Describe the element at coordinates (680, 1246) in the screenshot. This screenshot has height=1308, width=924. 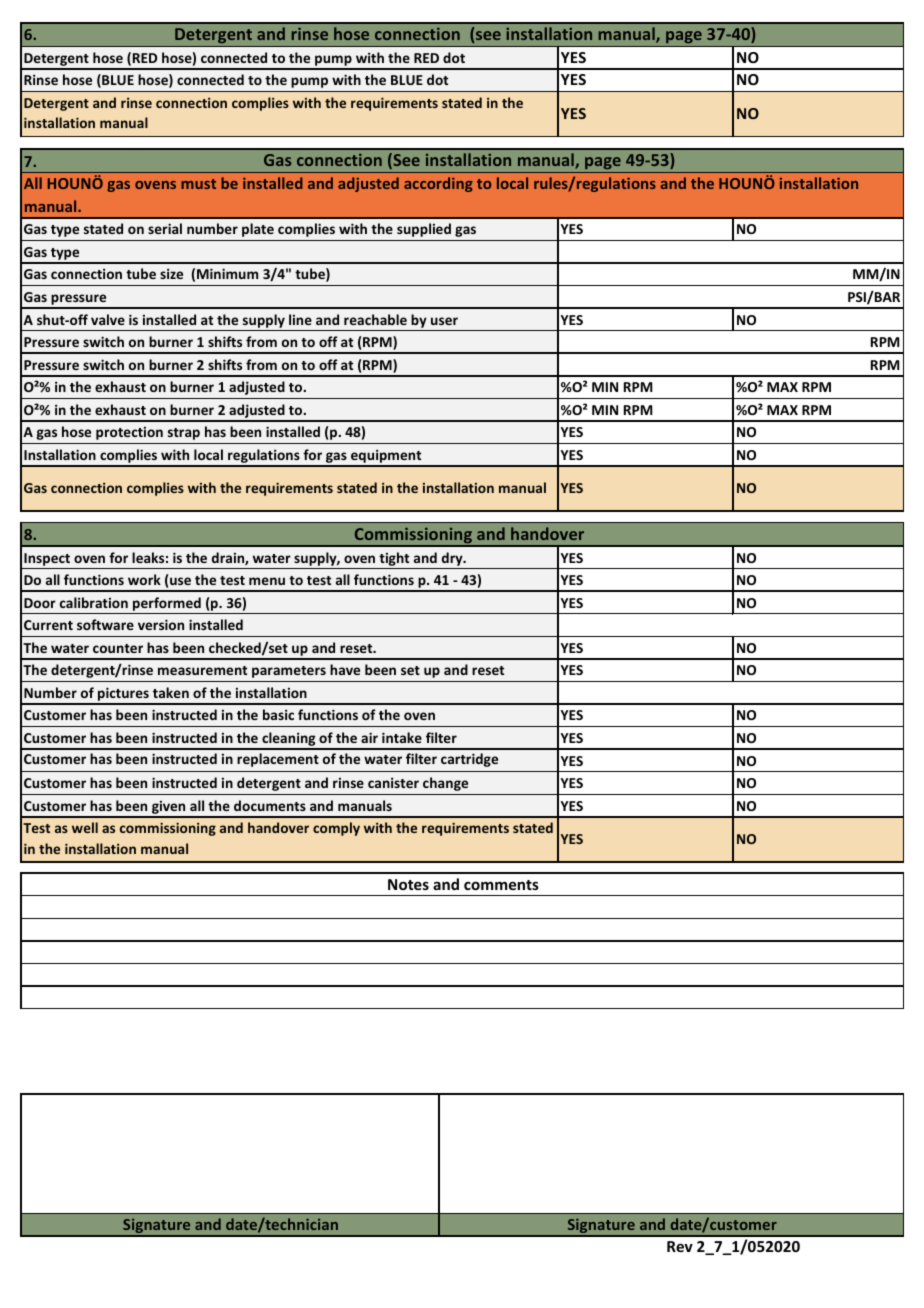
I see `Rev` at that location.
